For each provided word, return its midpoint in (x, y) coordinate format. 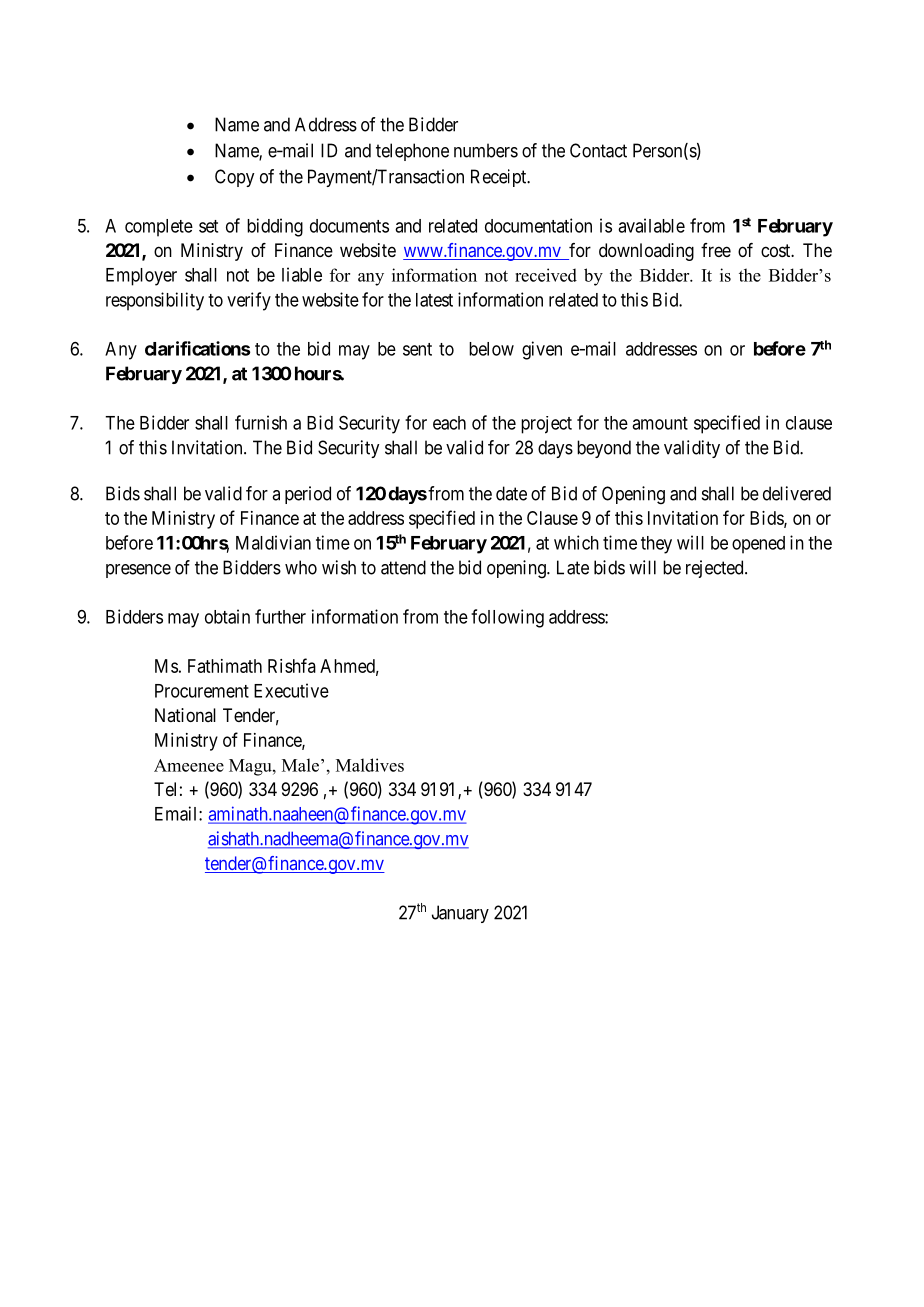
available (651, 225)
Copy (234, 178)
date (511, 493)
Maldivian (273, 542)
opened (758, 545)
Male (300, 765)
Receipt (500, 178)
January (460, 914)
